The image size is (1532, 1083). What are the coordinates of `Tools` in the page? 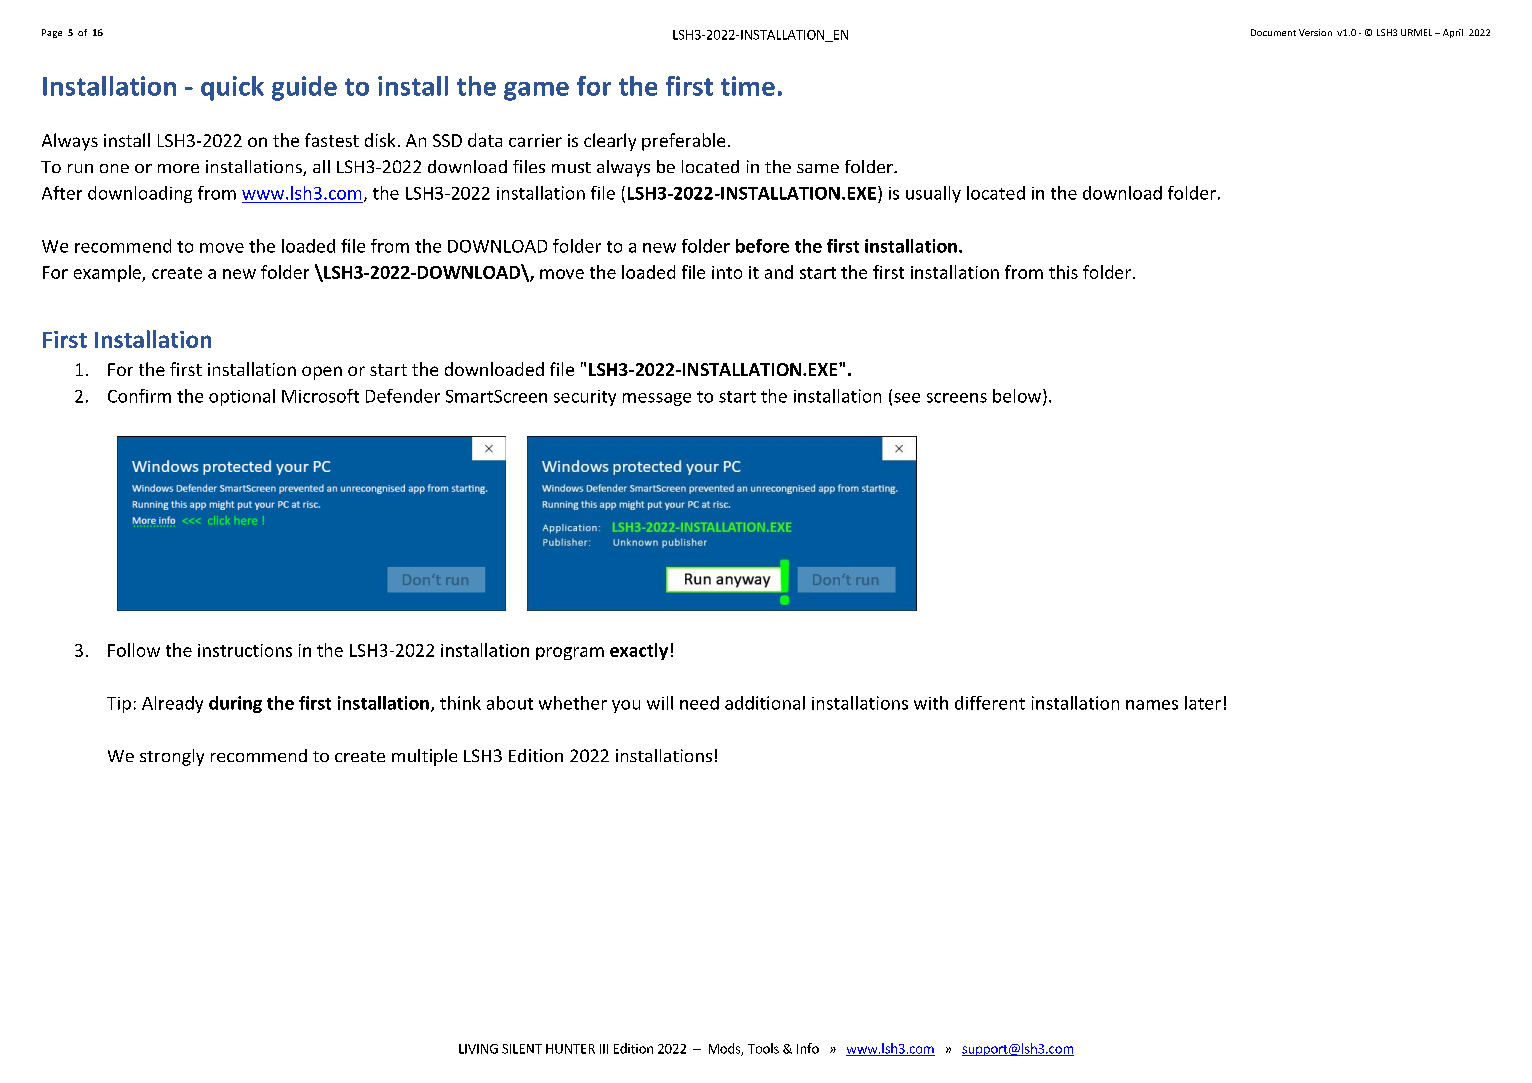 It's located at (763, 1048).
